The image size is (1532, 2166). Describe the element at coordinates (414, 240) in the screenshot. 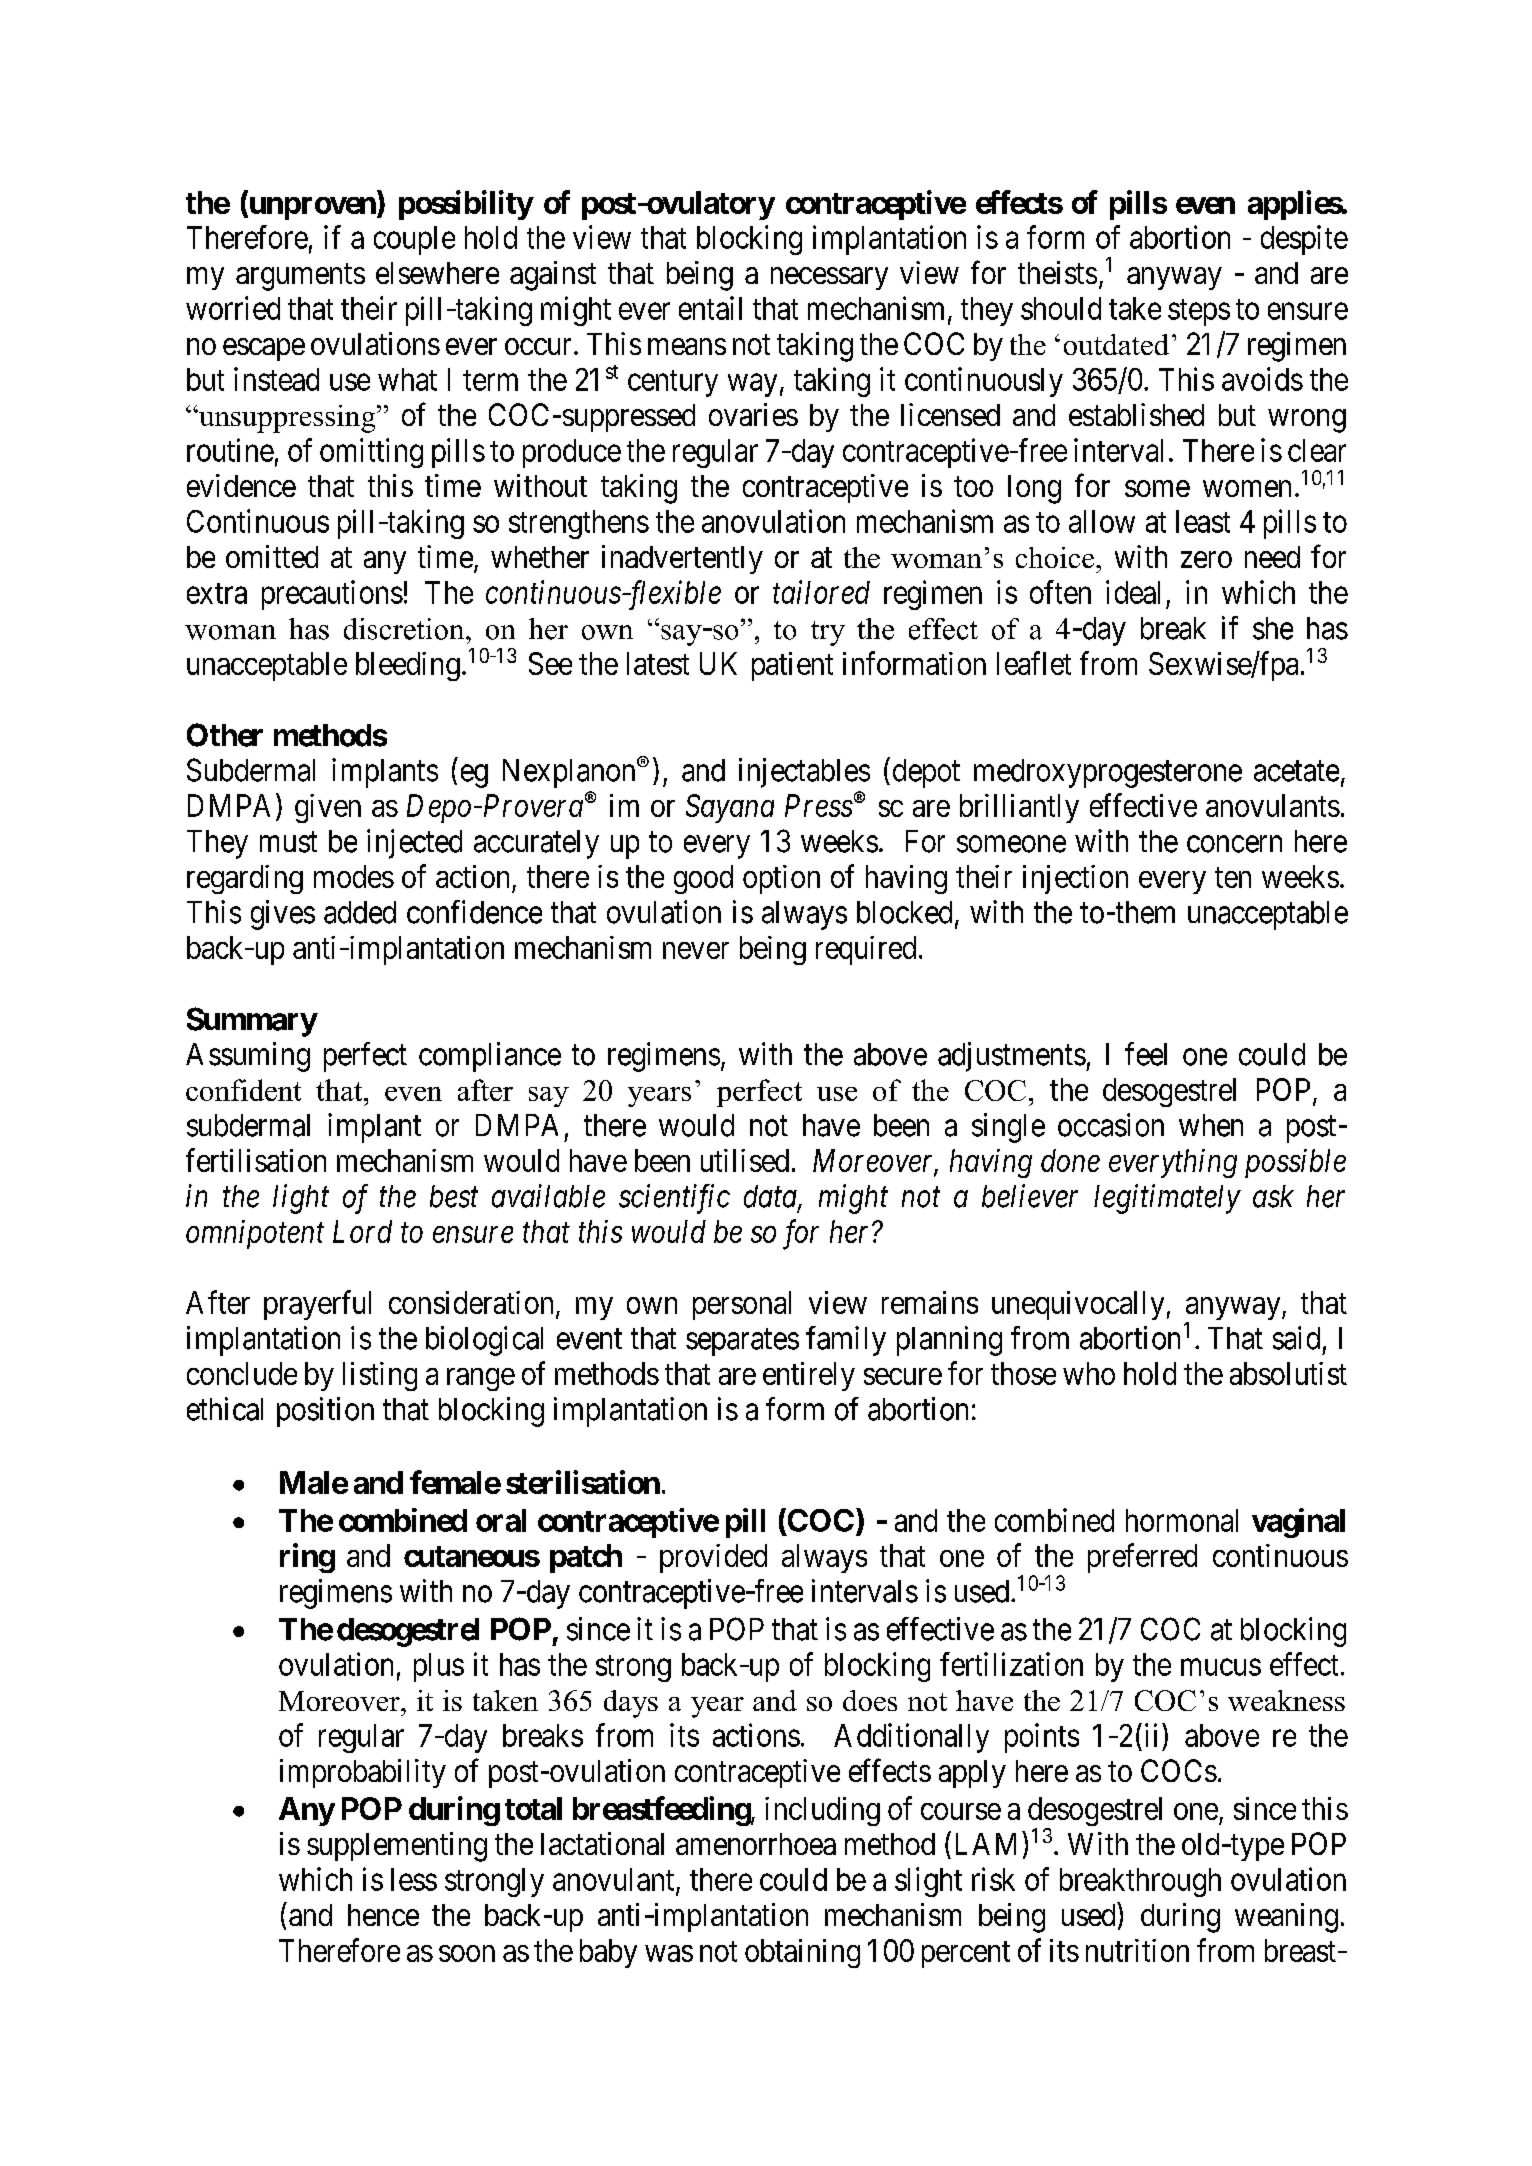

I see `couple` at that location.
